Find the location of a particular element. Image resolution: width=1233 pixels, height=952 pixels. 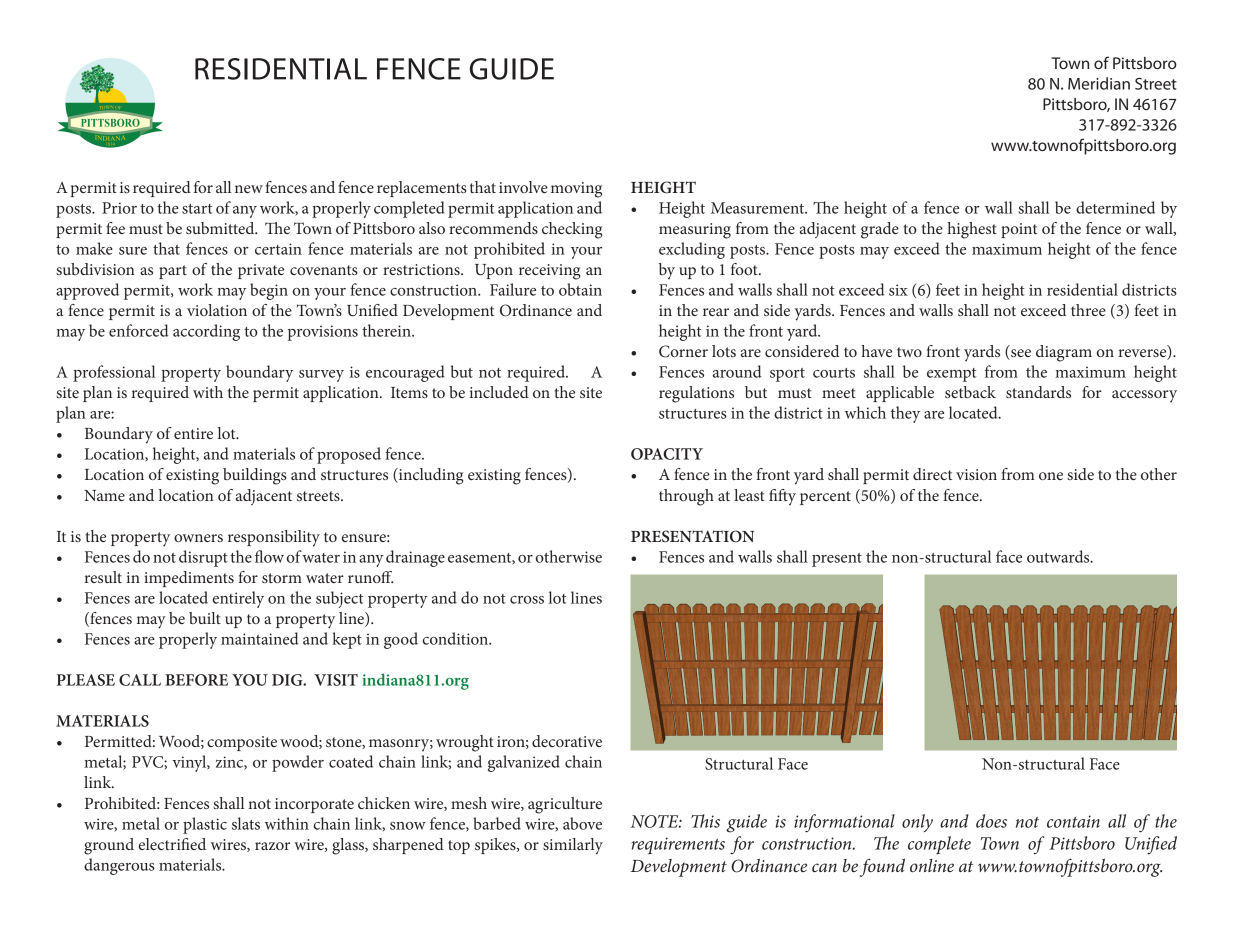

new is located at coordinates (249, 189).
